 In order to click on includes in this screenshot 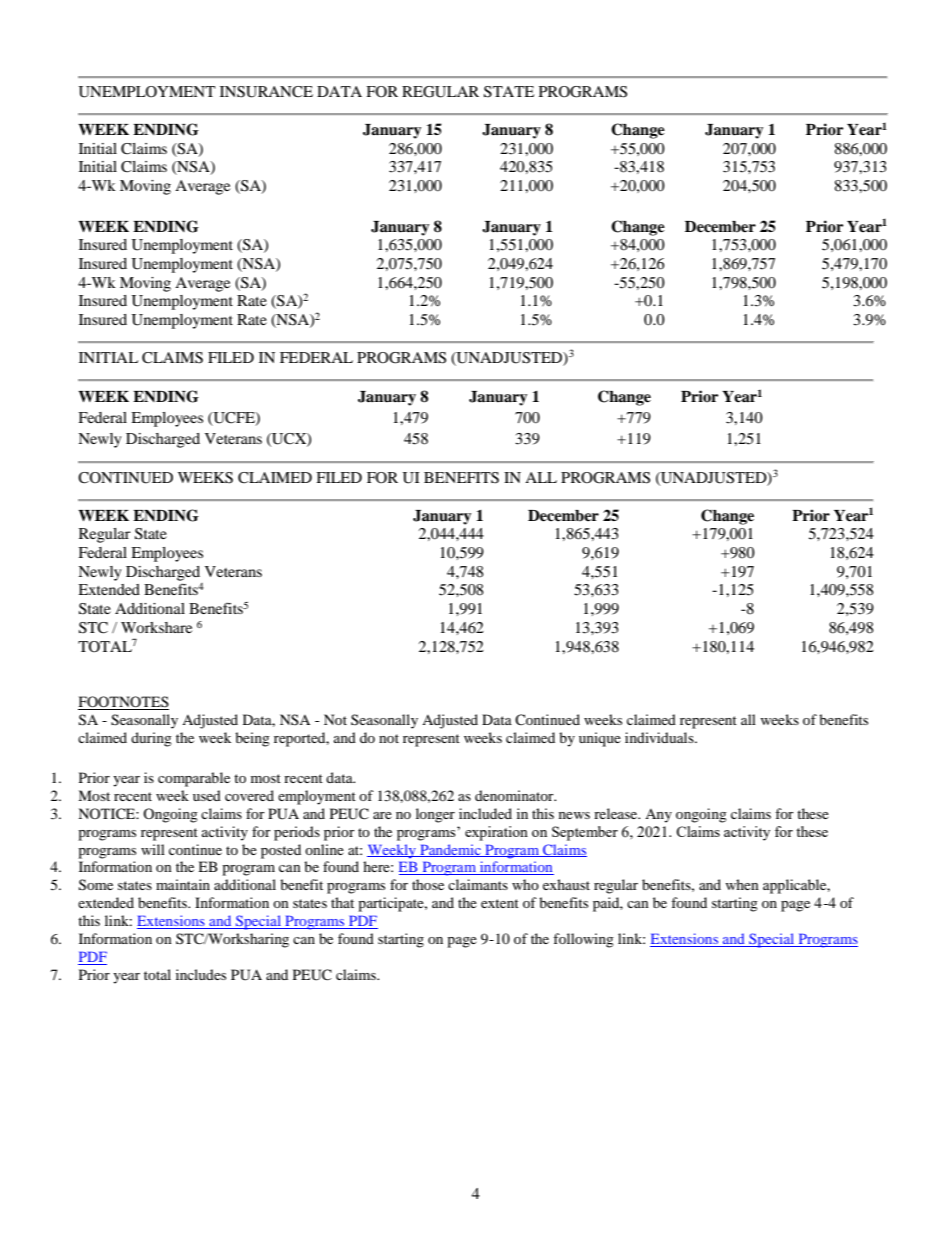, I will do `click(201, 974)`.
